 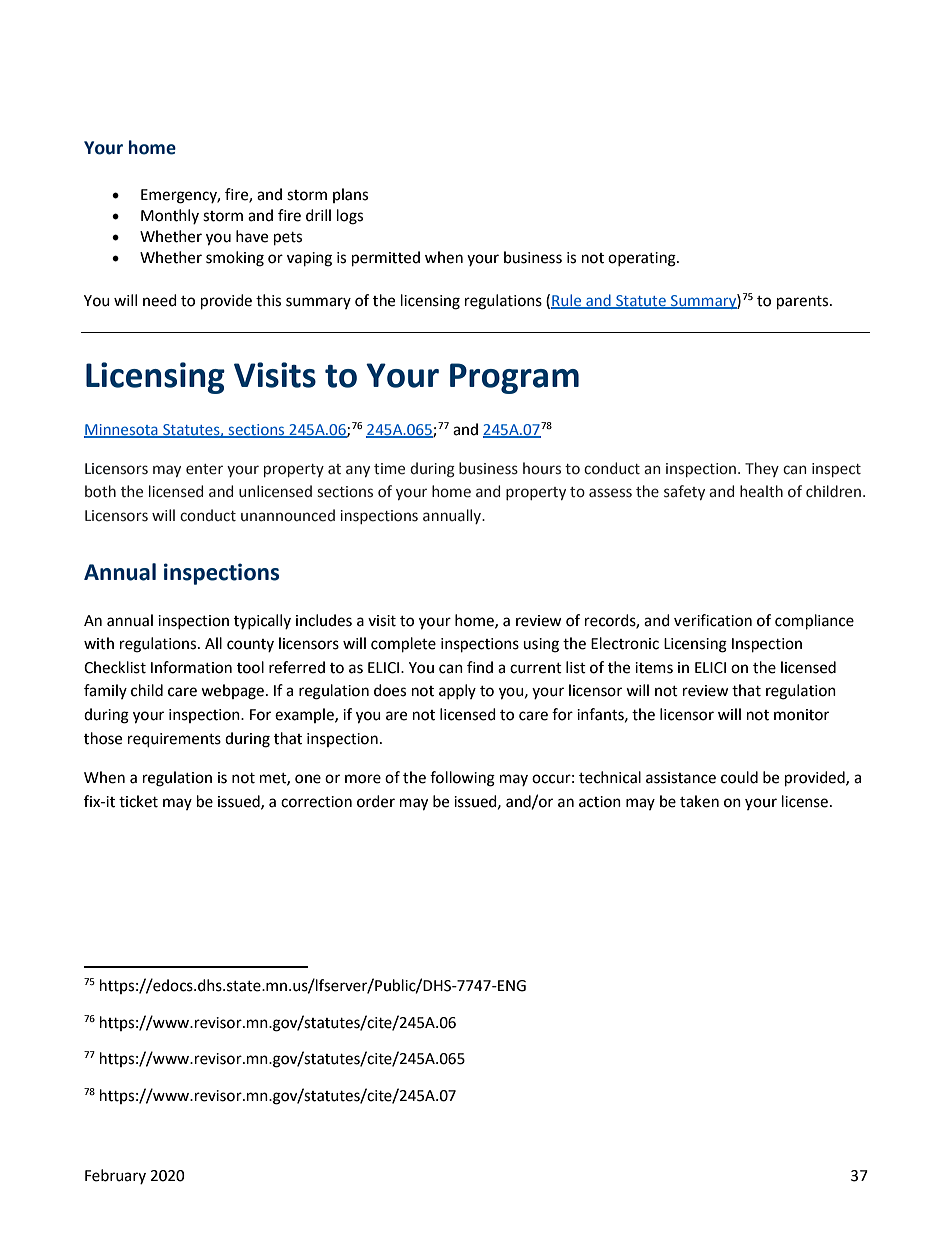 I want to click on permitted, so click(x=386, y=259).
